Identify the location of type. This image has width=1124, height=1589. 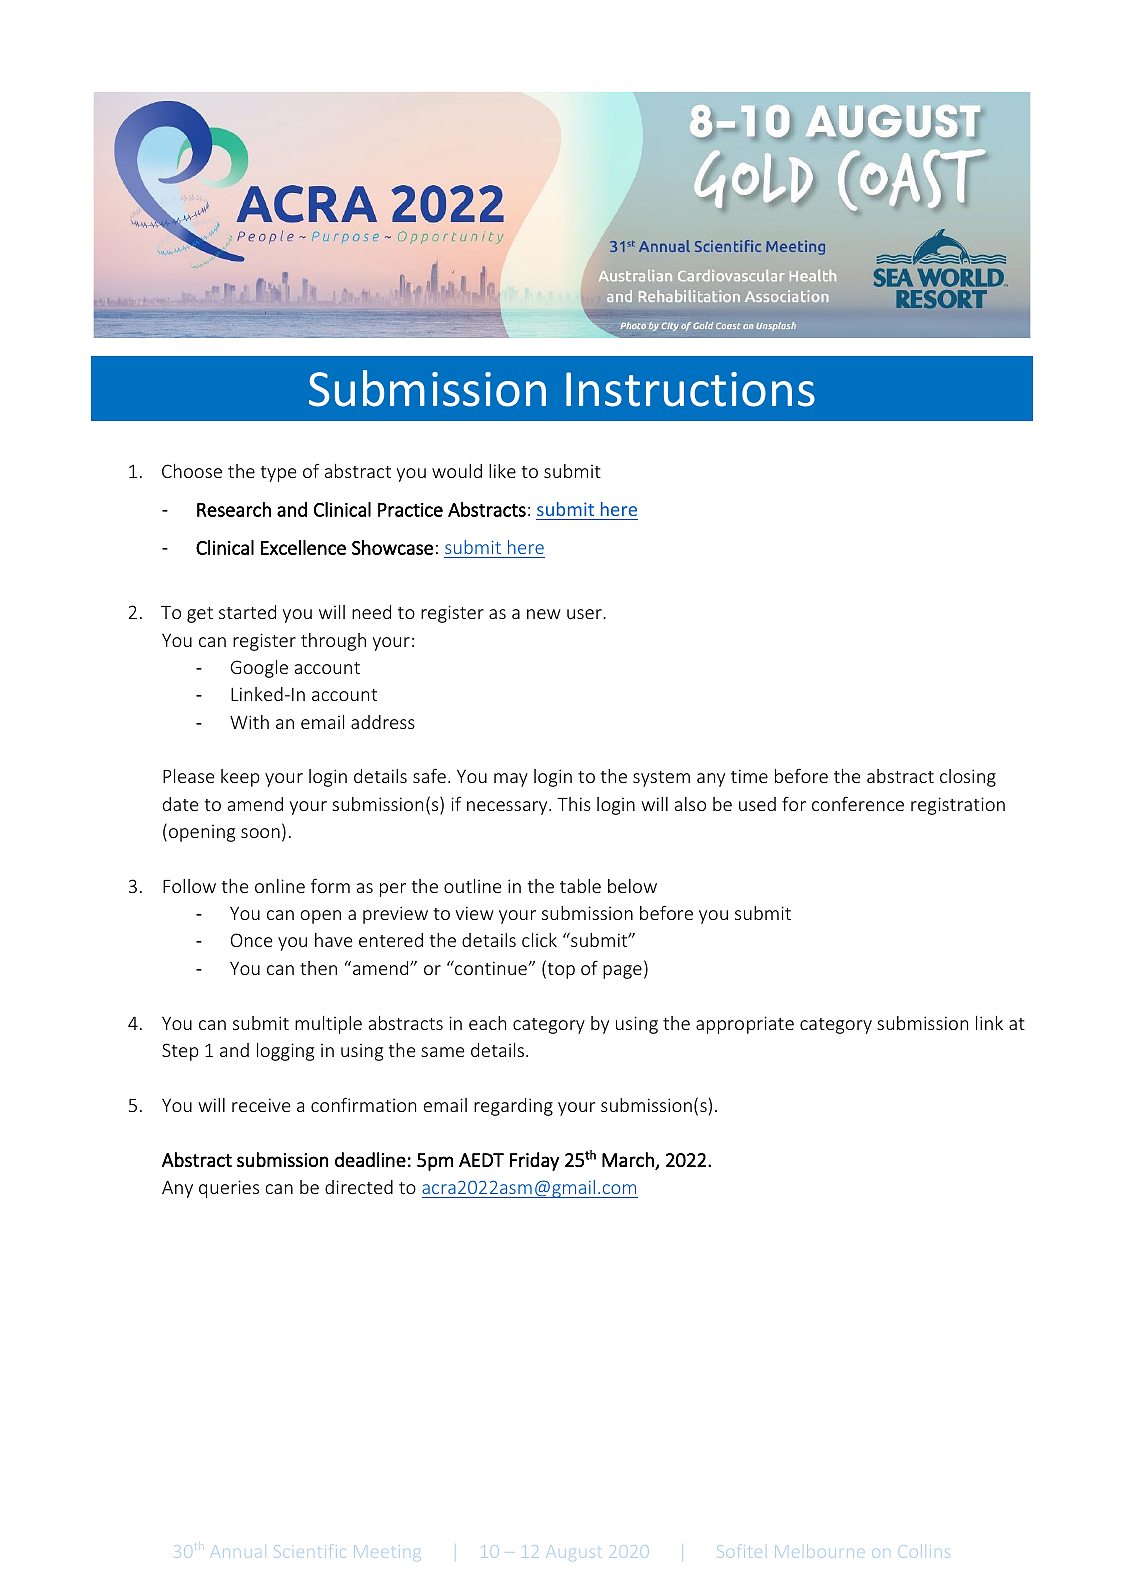
(278, 474).
